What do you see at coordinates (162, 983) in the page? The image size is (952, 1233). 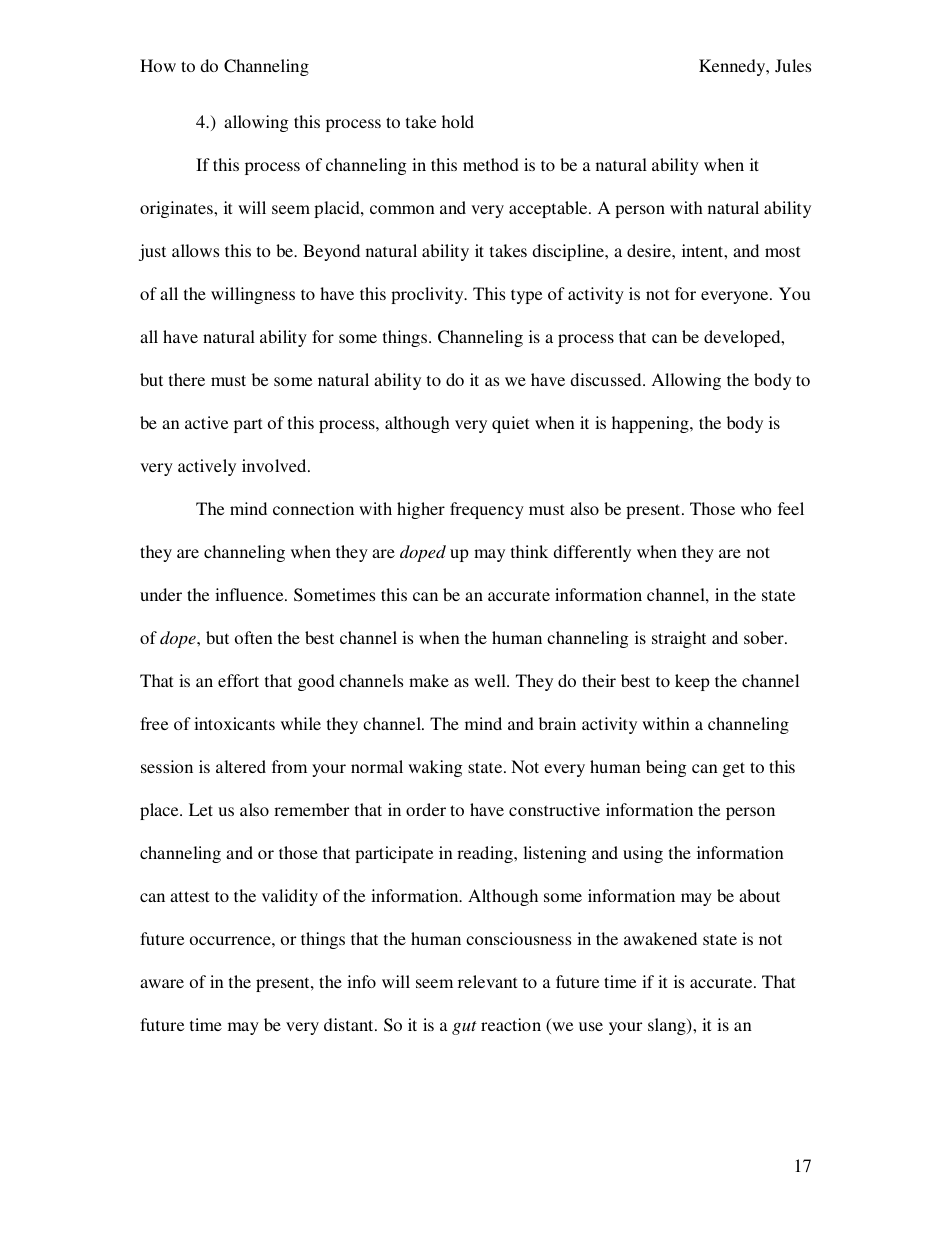 I see `aware` at bounding box center [162, 983].
